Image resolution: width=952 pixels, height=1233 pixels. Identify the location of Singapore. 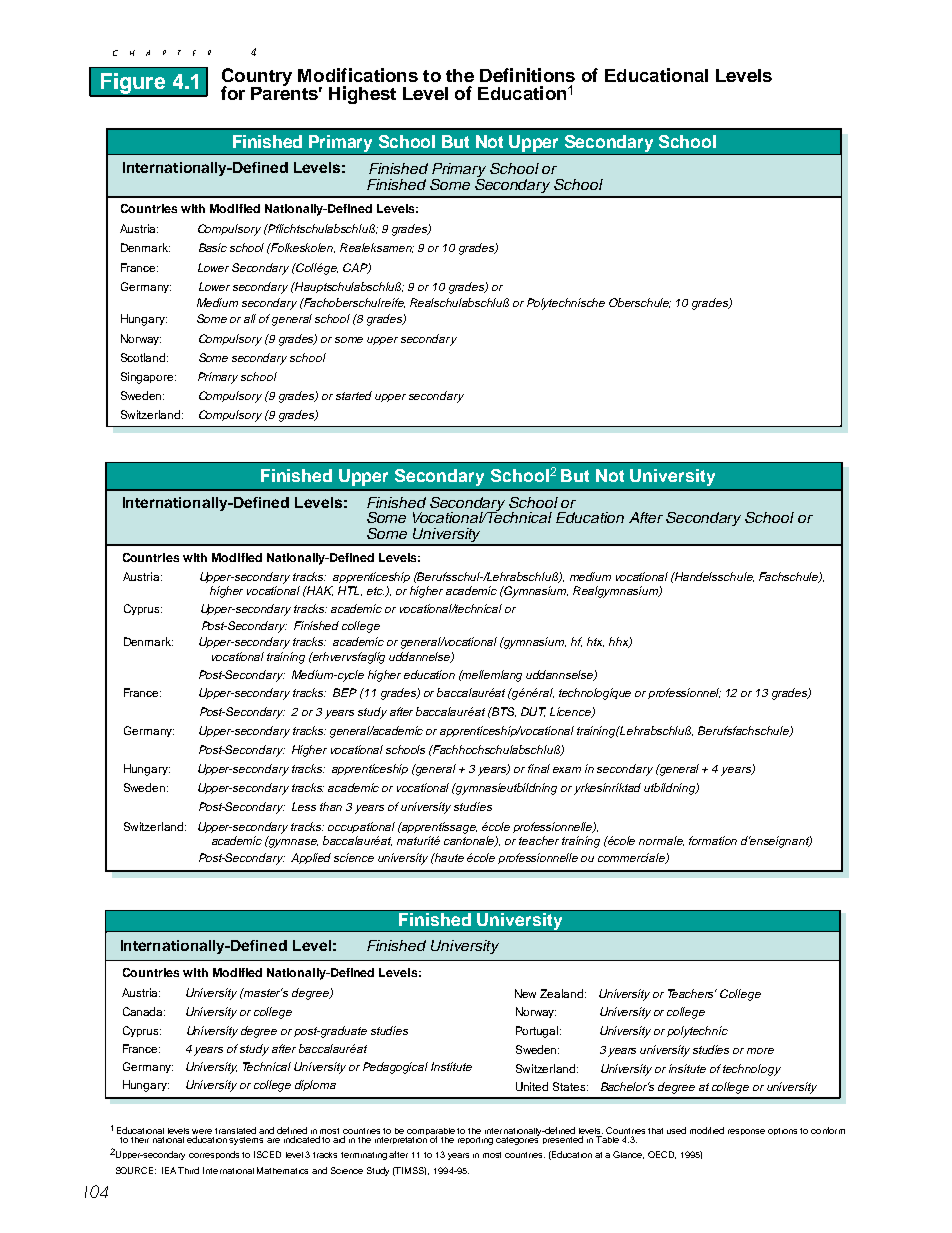
(148, 378).
